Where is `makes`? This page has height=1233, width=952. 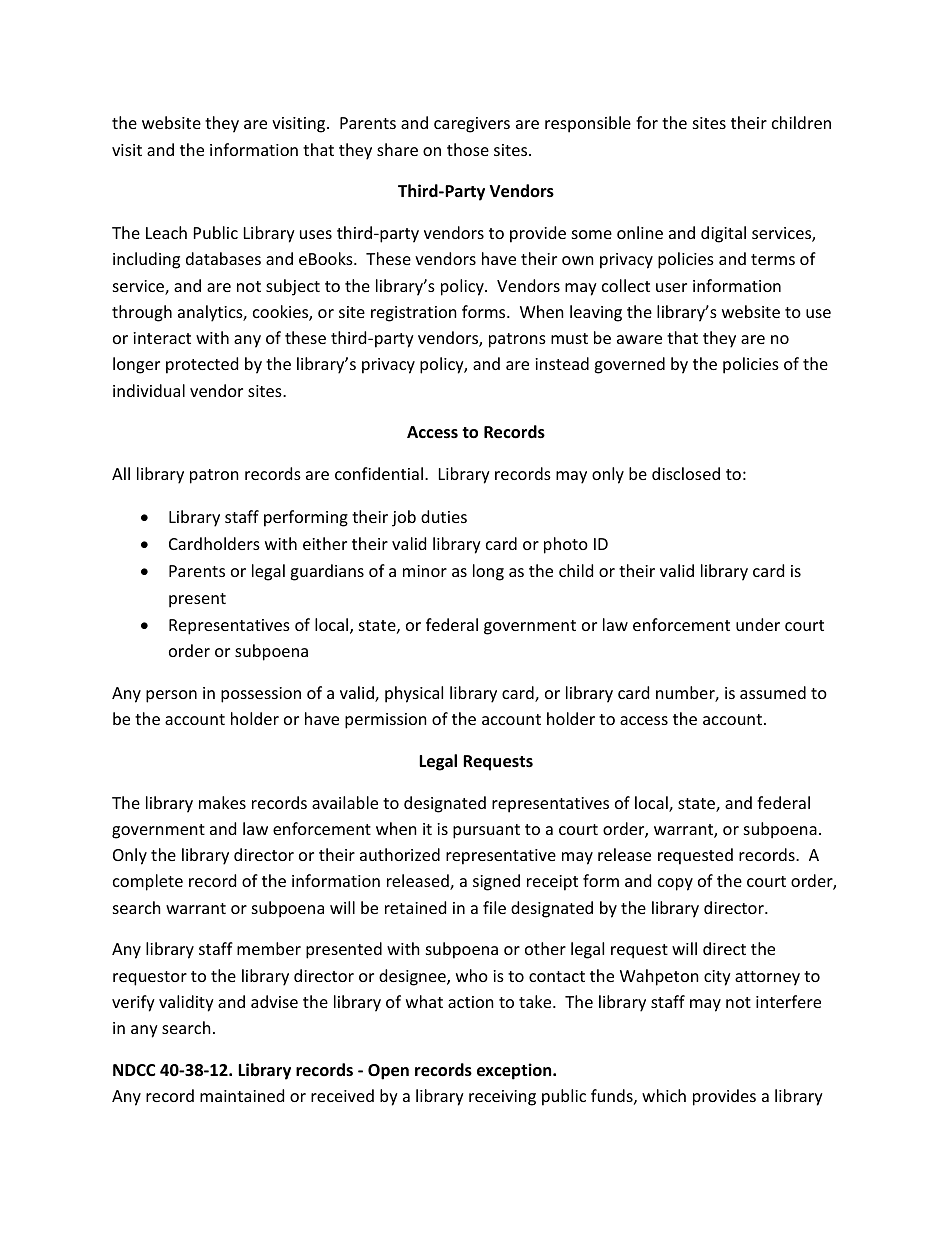 makes is located at coordinates (222, 802).
